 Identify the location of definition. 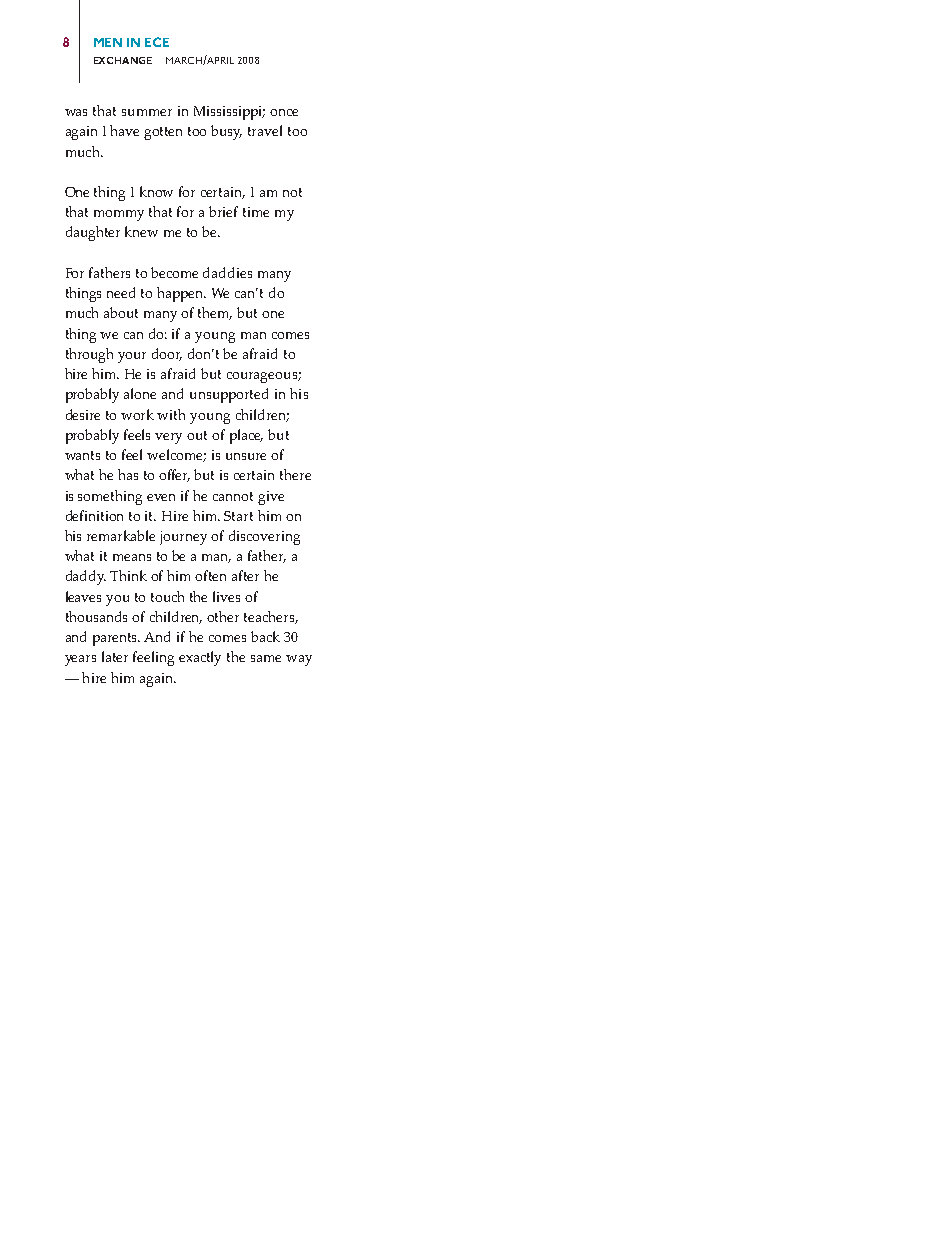
(94, 515).
